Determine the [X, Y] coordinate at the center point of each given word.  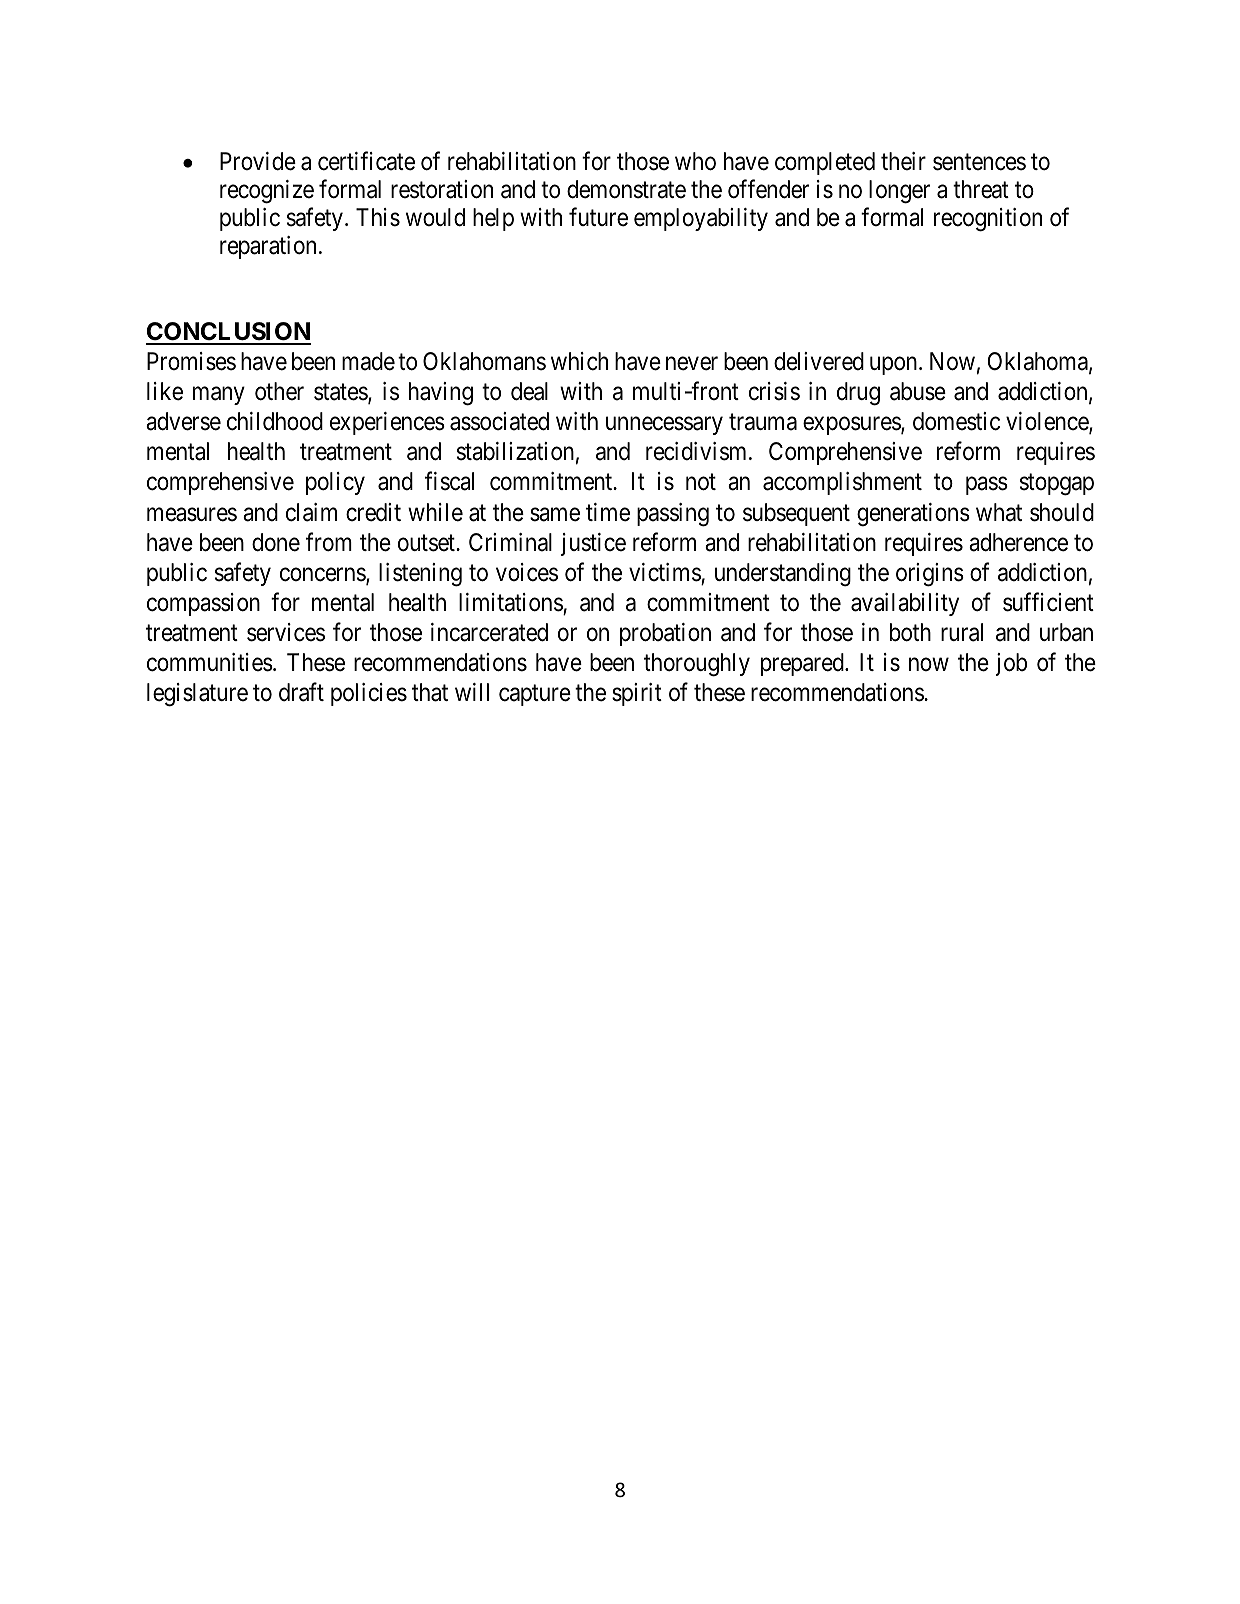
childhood [275, 421]
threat [981, 189]
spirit [637, 694]
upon [895, 366]
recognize [267, 192]
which [579, 361]
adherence [1018, 542]
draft [301, 692]
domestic [956, 421]
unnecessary [664, 426]
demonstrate [626, 189]
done [276, 542]
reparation [268, 247]
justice [593, 544]
